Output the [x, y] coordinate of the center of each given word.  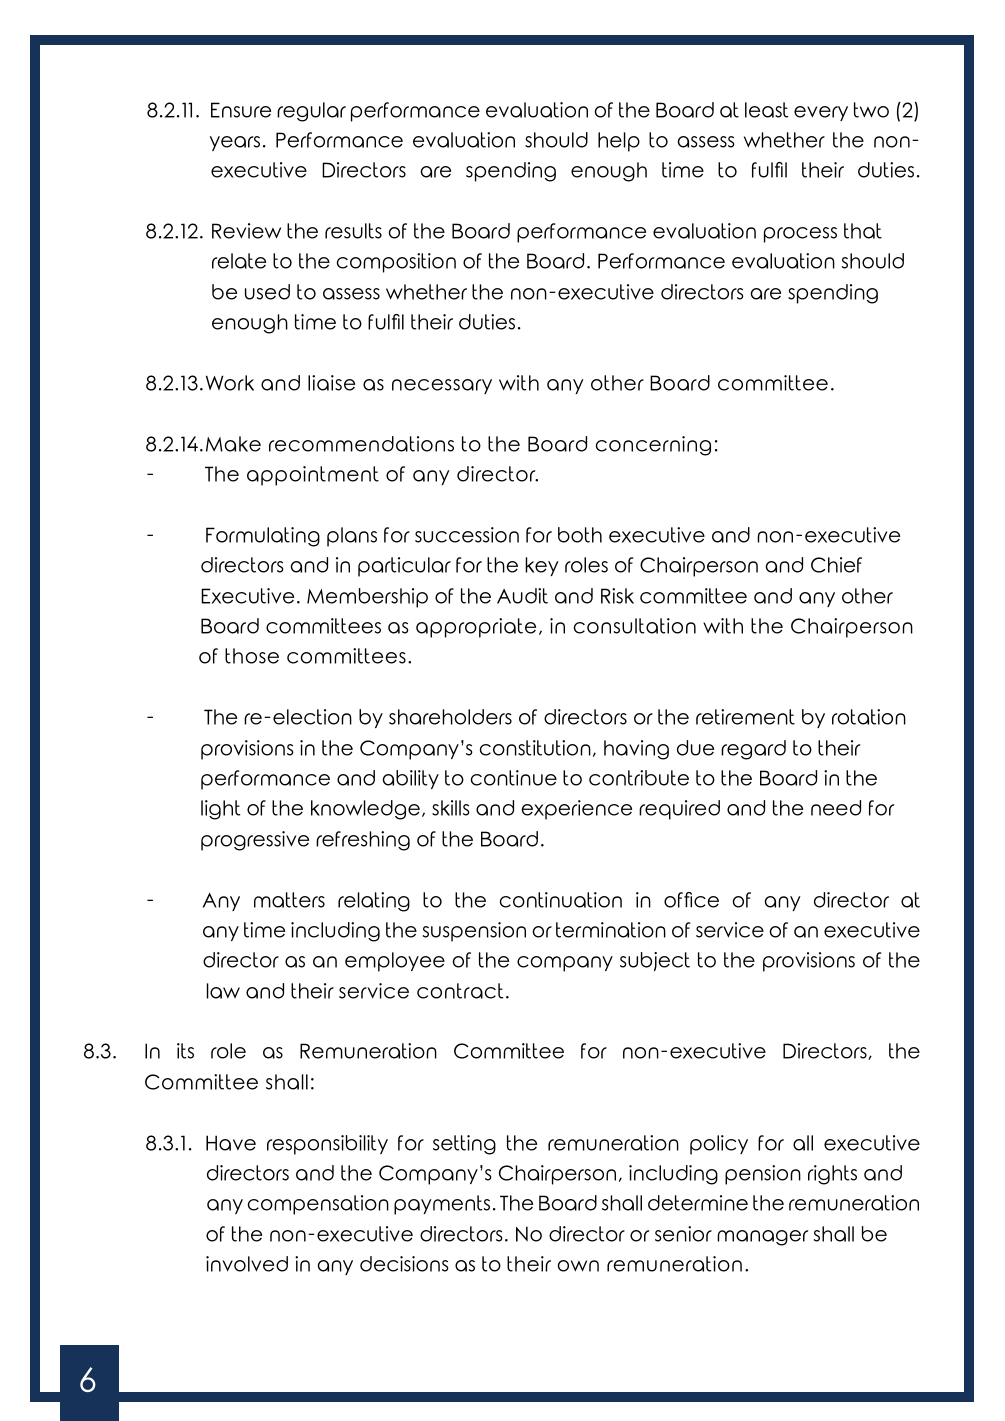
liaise [331, 383]
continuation [561, 900]
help [619, 142]
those [252, 656]
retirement [745, 717]
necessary [442, 386]
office [691, 900]
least [766, 110]
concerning [653, 446]
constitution [535, 748]
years [235, 143]
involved [247, 1264]
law [223, 991]
